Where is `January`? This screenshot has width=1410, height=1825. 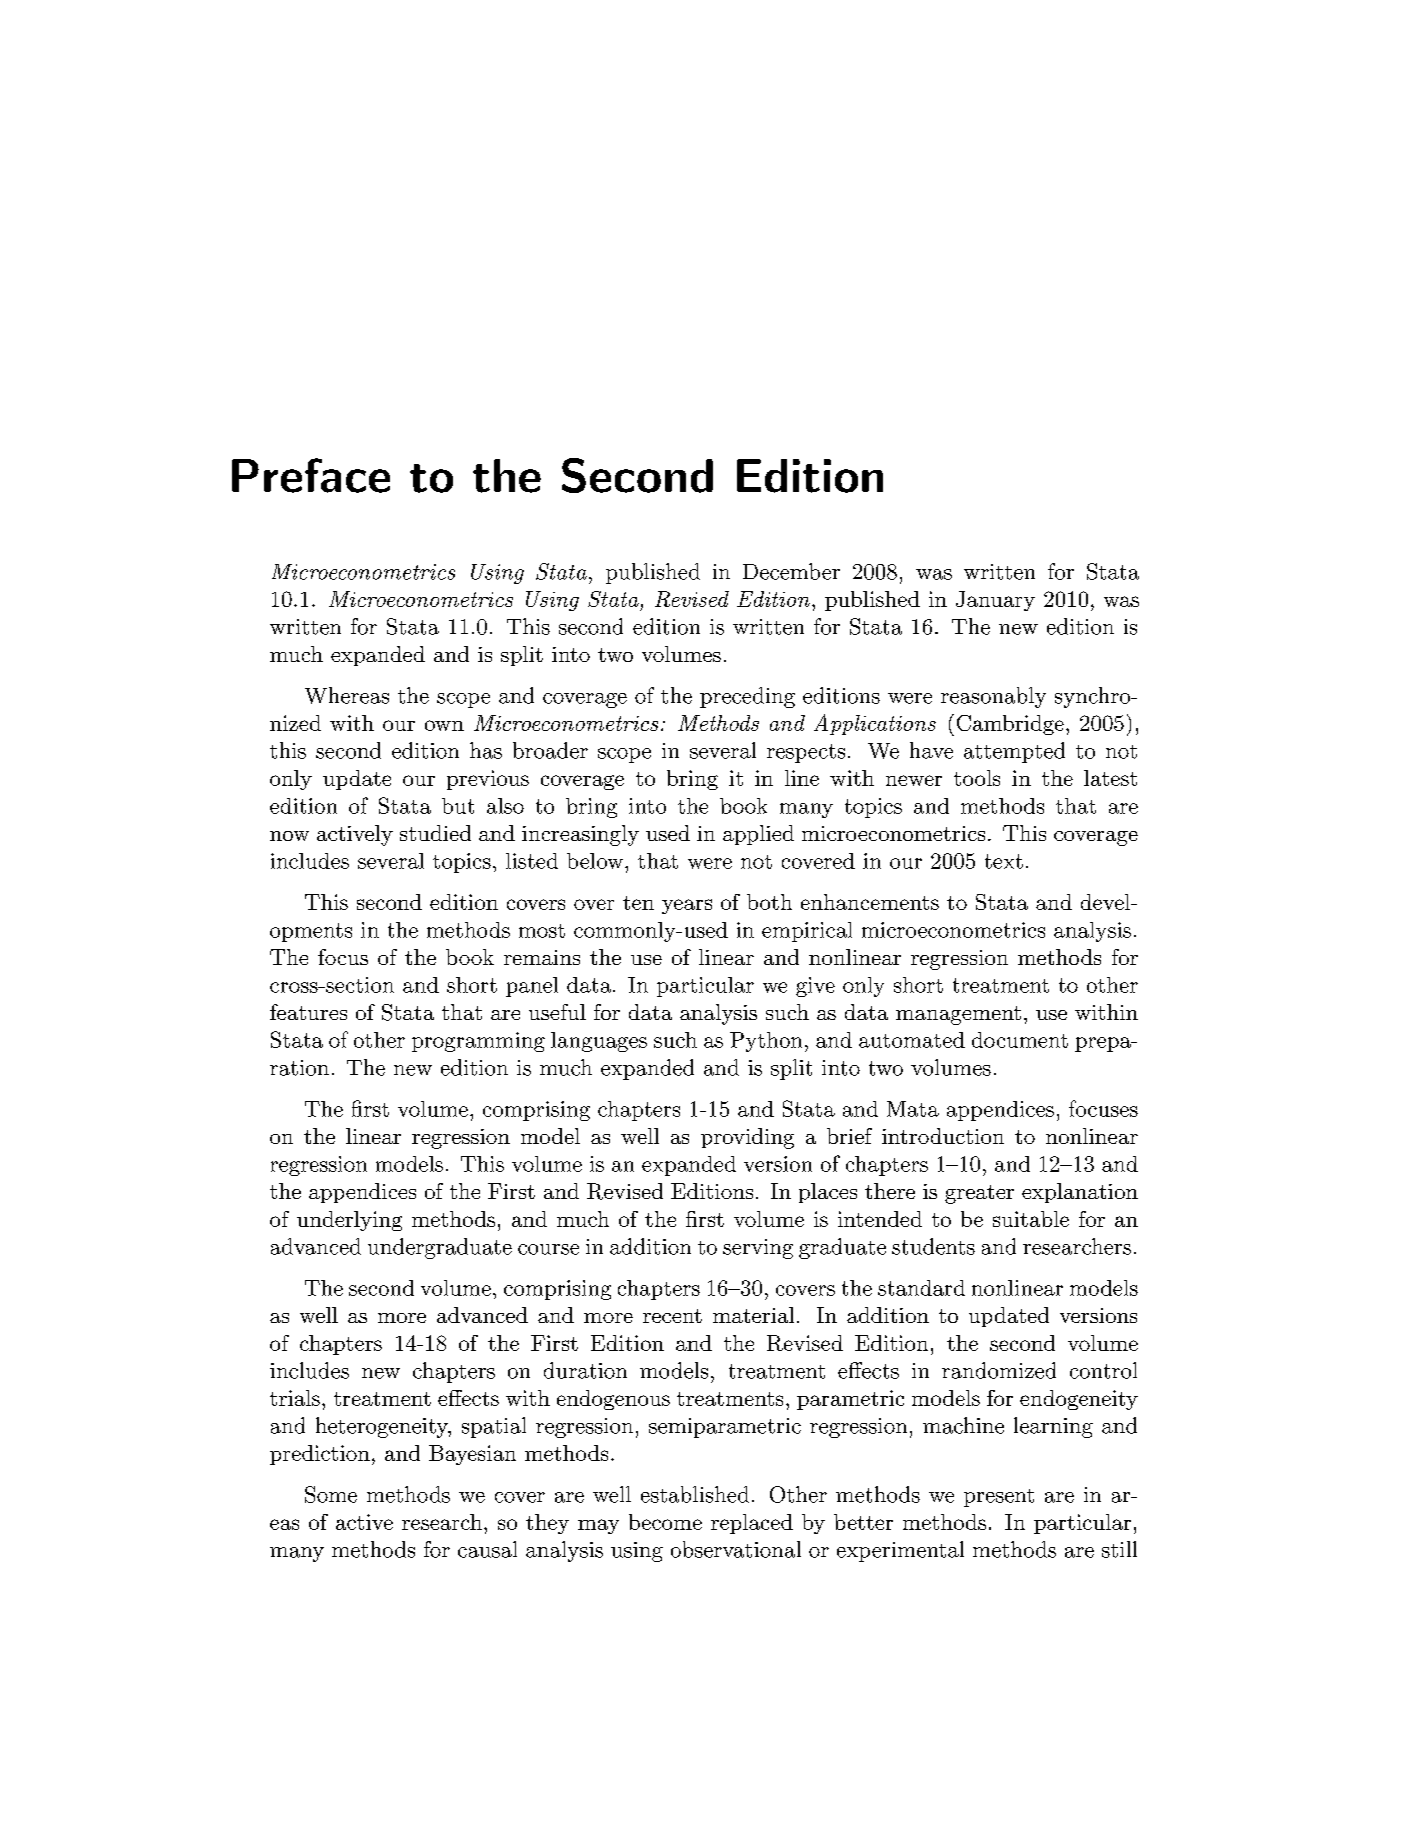
January is located at coordinates (995, 601).
